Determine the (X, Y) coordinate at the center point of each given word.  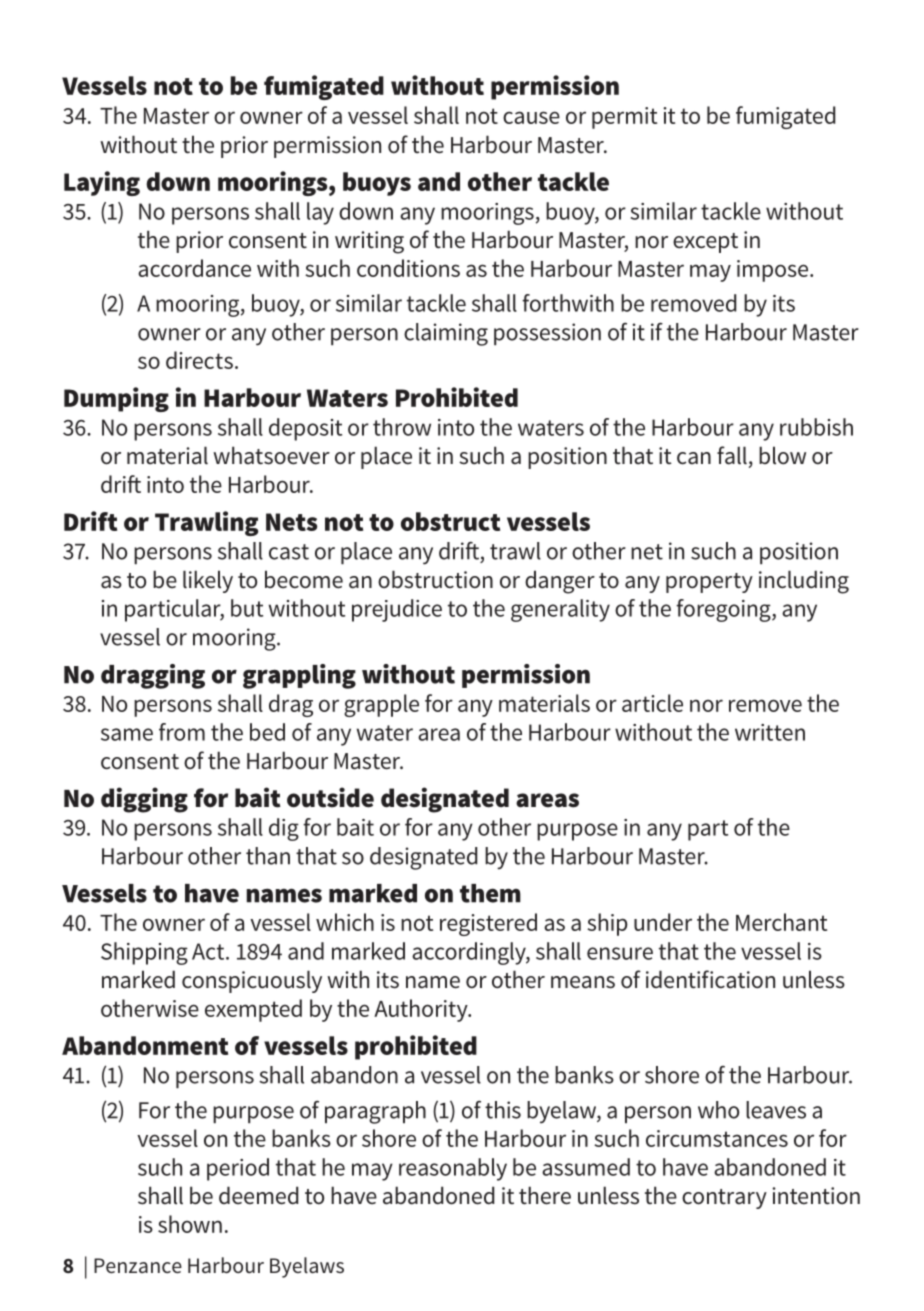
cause (531, 117)
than (268, 856)
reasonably (453, 1169)
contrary (724, 1199)
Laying (102, 183)
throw (402, 427)
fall (732, 455)
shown (190, 1224)
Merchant (781, 922)
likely (208, 581)
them (490, 893)
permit (624, 118)
